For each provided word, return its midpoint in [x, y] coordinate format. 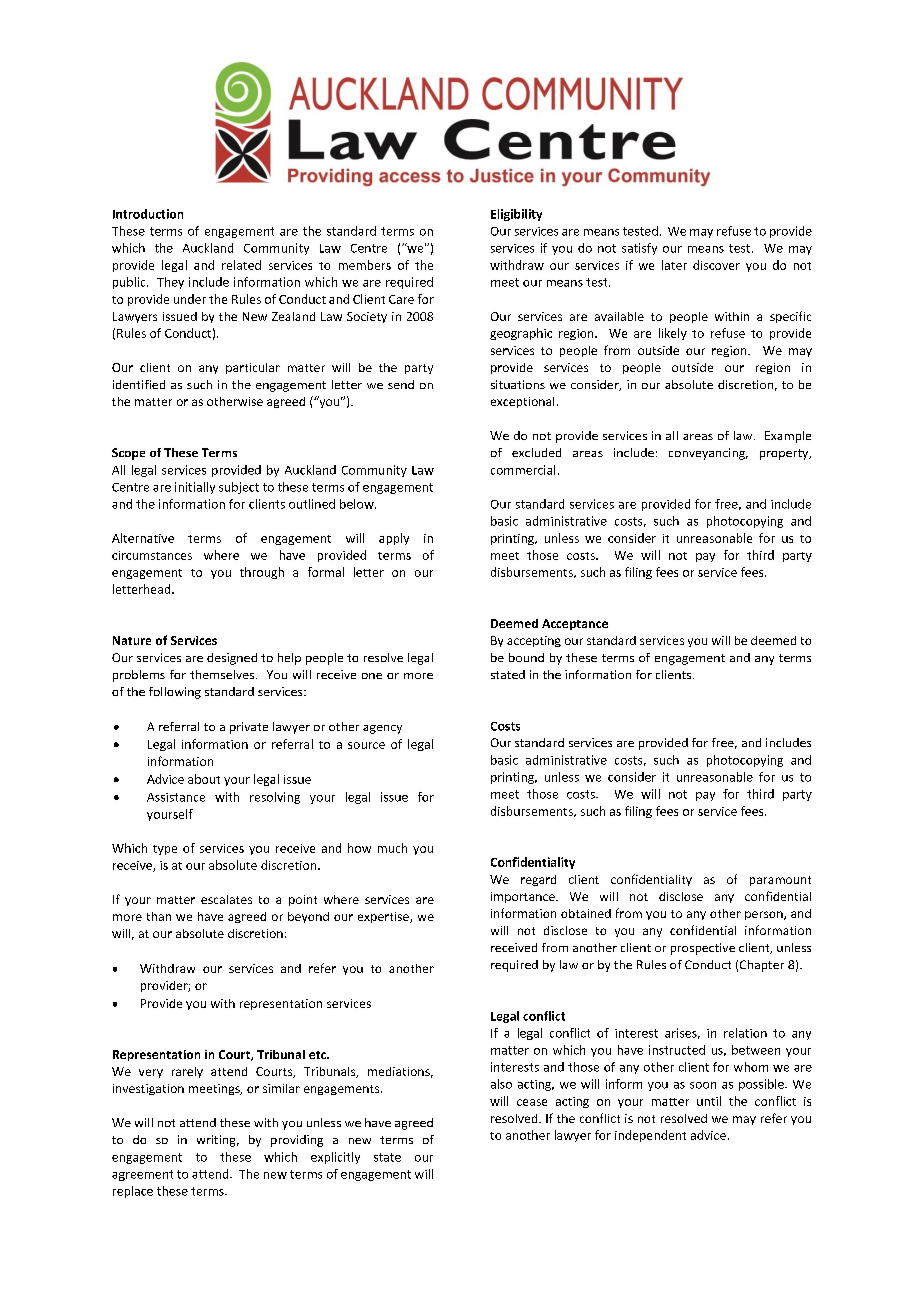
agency [382, 729]
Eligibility [516, 215]
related [241, 265]
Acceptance [575, 624]
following [175, 693]
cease [532, 1102]
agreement [142, 1175]
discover [716, 265]
